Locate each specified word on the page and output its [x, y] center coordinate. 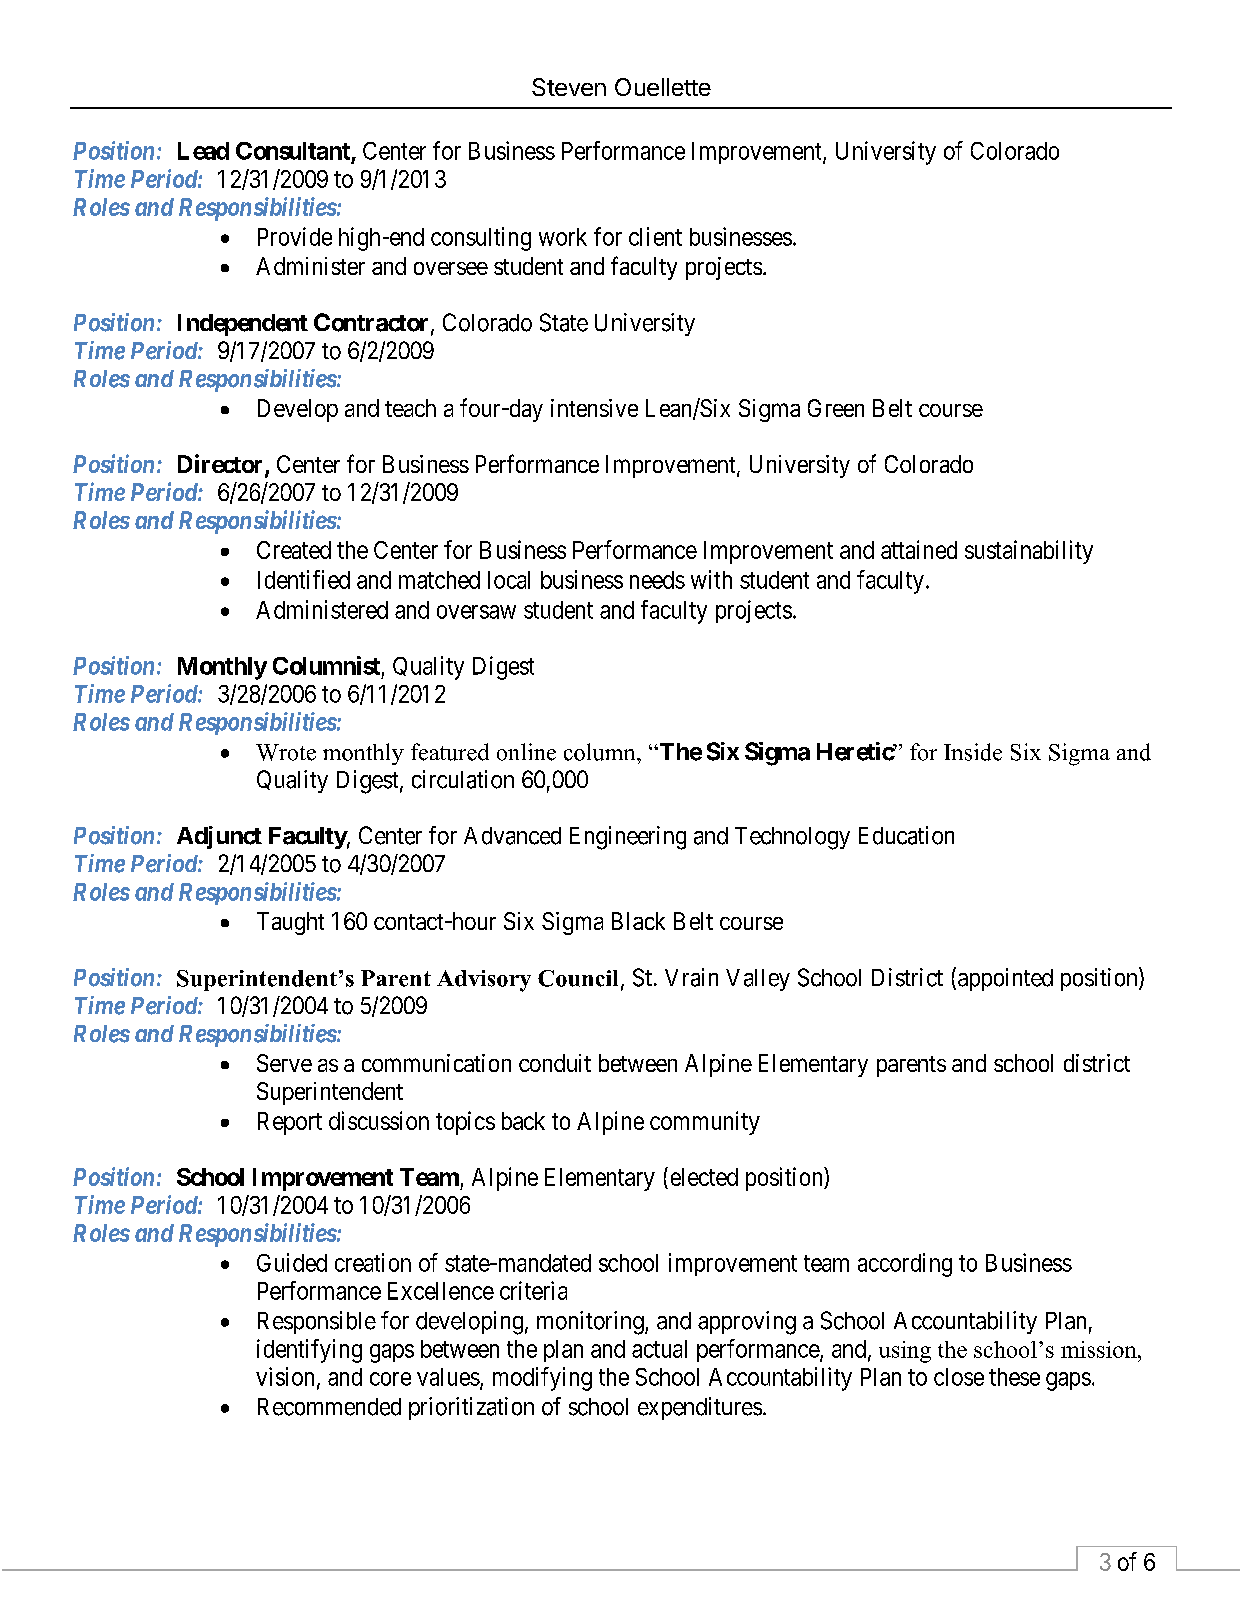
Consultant [294, 152]
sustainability [1029, 552]
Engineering [628, 838]
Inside [973, 752]
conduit [555, 1063]
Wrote [286, 752]
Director [222, 465]
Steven [569, 87]
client [655, 236]
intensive [594, 408]
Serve [284, 1063]
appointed [1005, 979]
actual [659, 1349]
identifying [309, 1351]
